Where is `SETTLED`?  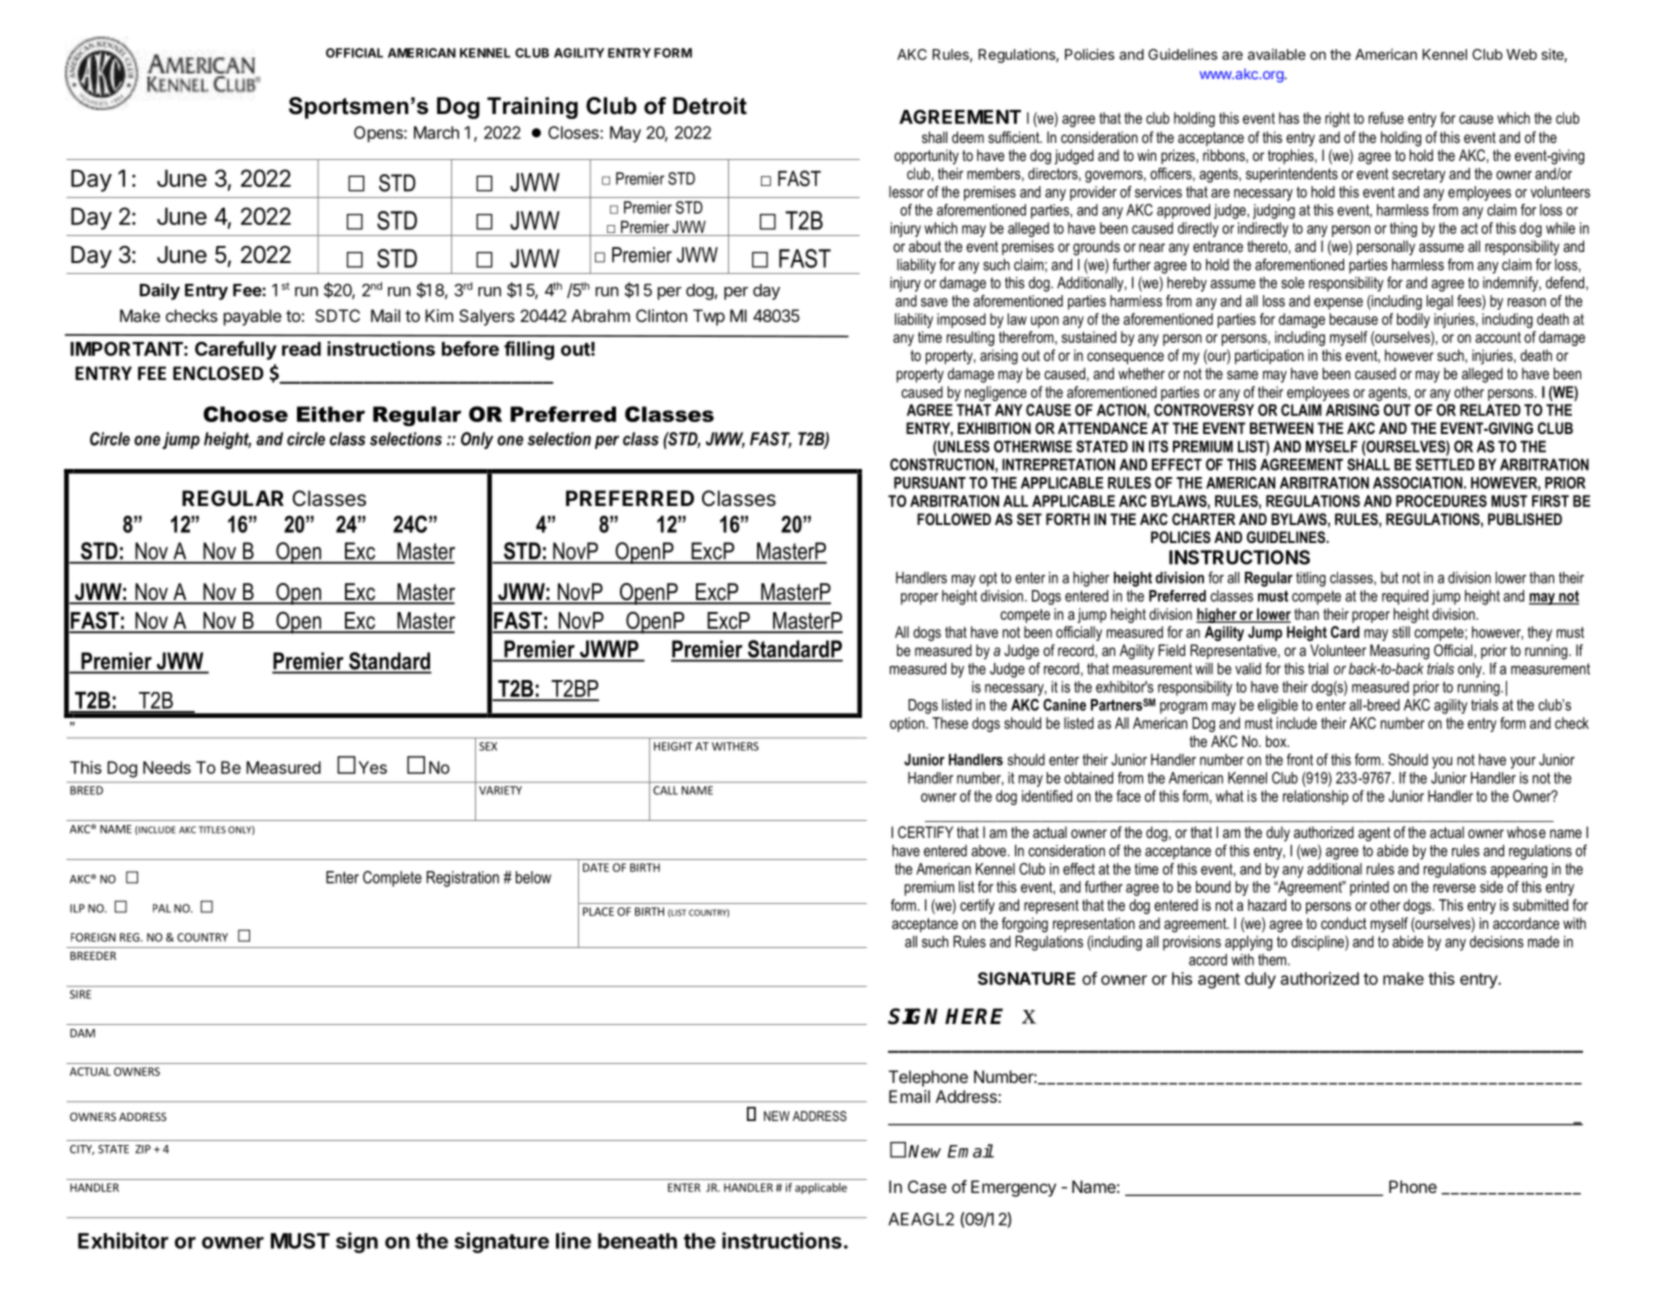
SETTLED is located at coordinates (1445, 464).
